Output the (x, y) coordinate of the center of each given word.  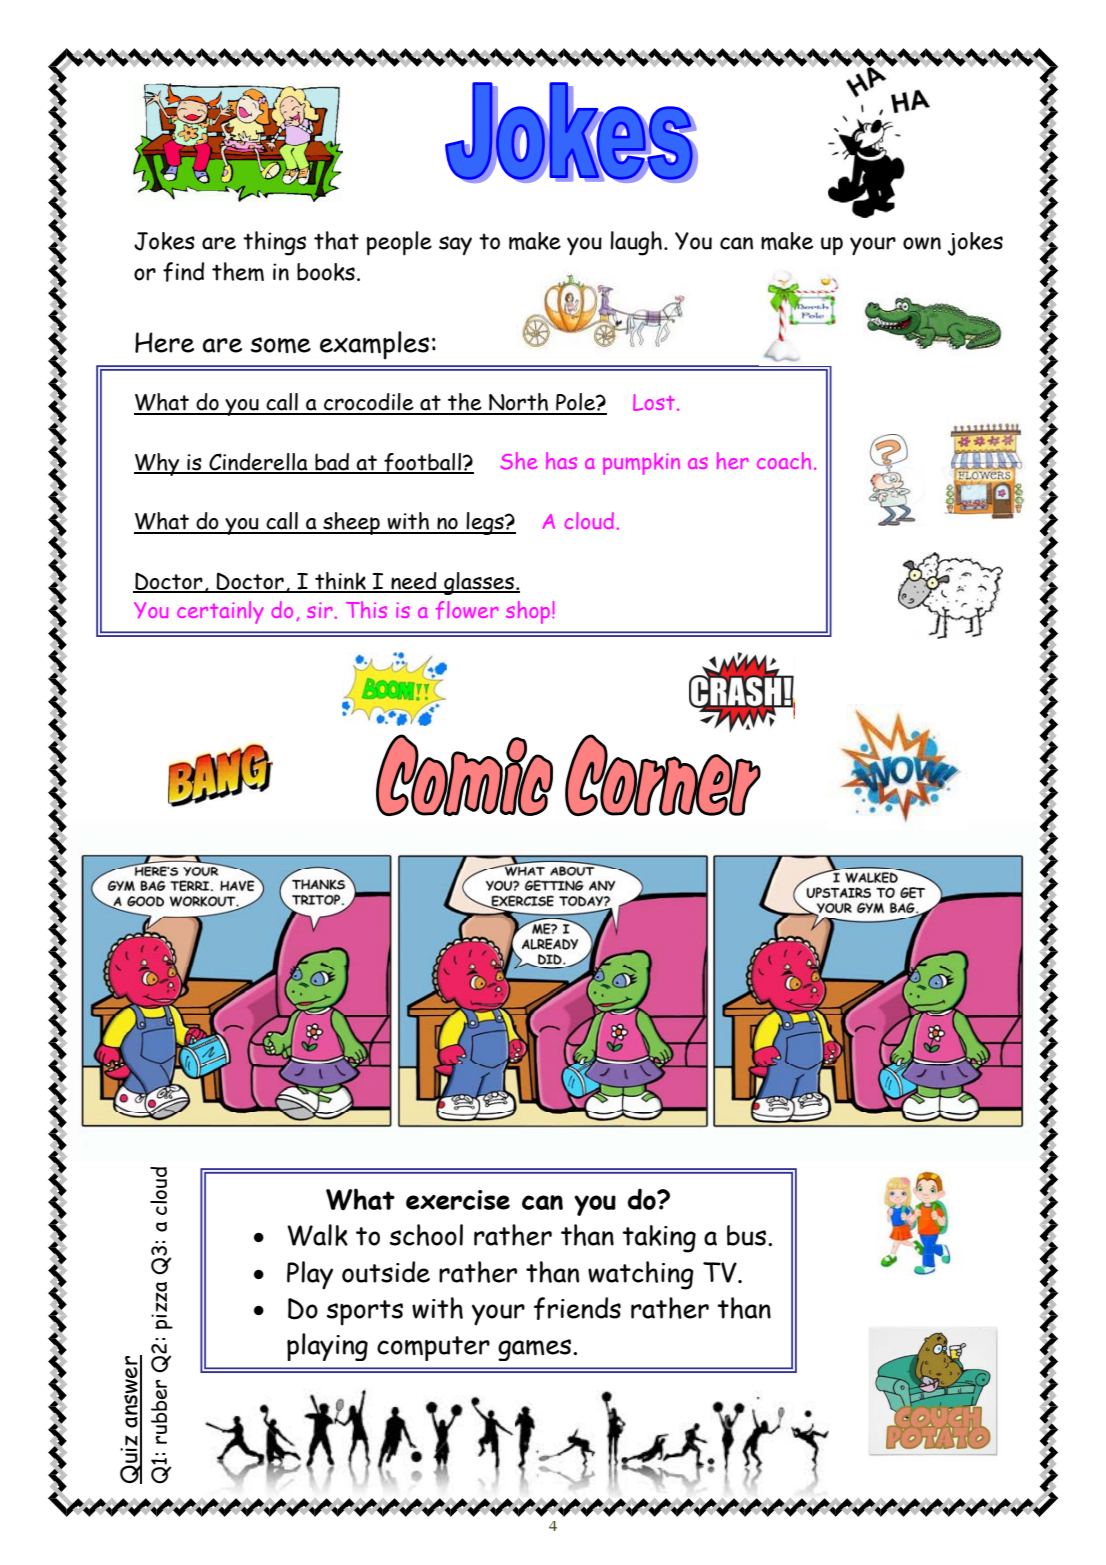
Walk (317, 1235)
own (922, 243)
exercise (458, 1200)
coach (784, 460)
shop (529, 612)
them (238, 271)
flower (467, 610)
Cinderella (258, 463)
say (455, 245)
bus (746, 1235)
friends (577, 1308)
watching (641, 1275)
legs (485, 523)
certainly (220, 612)
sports (365, 1313)
